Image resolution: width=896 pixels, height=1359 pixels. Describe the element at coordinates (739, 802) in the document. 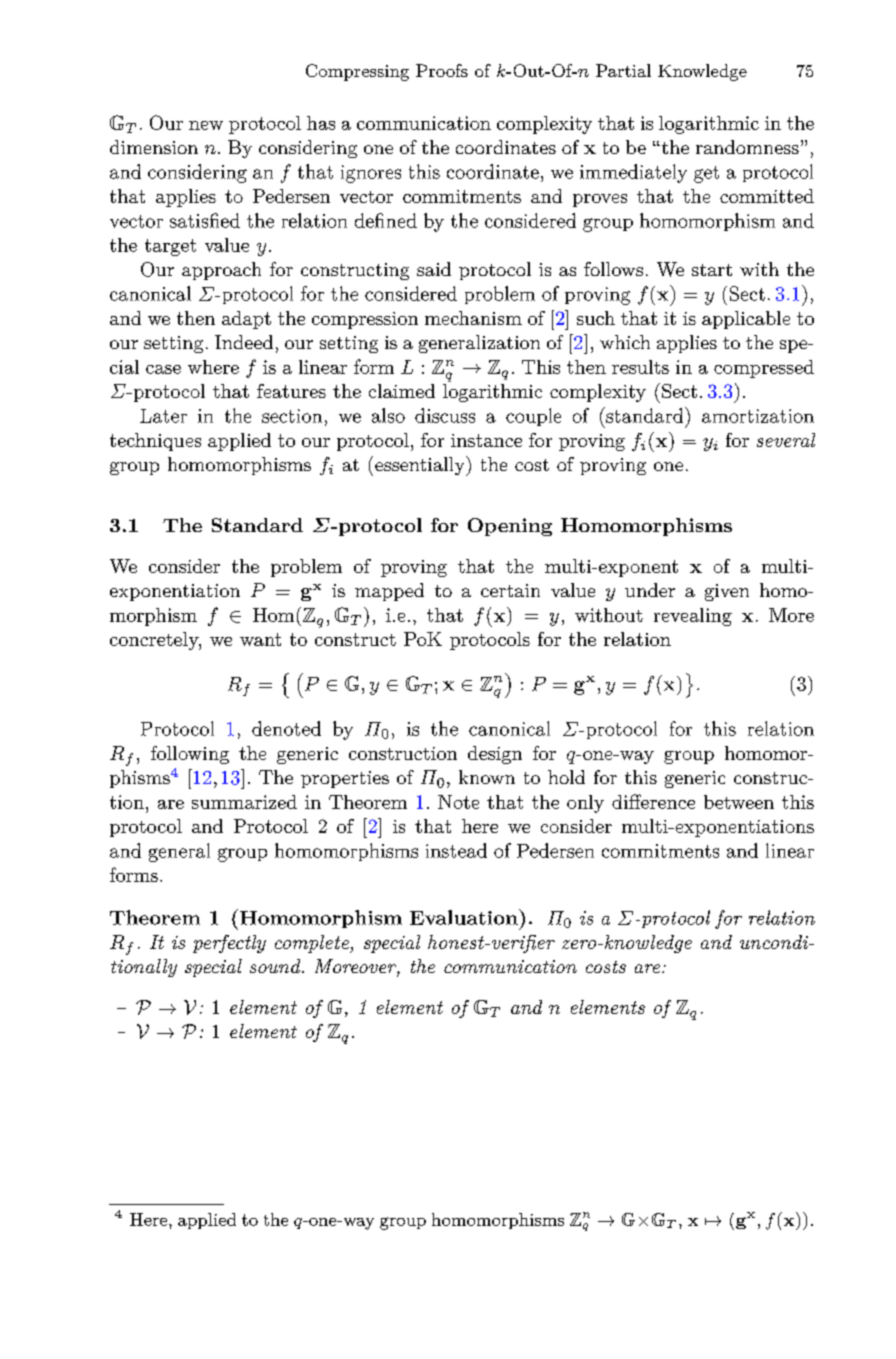

I see `between` at that location.
